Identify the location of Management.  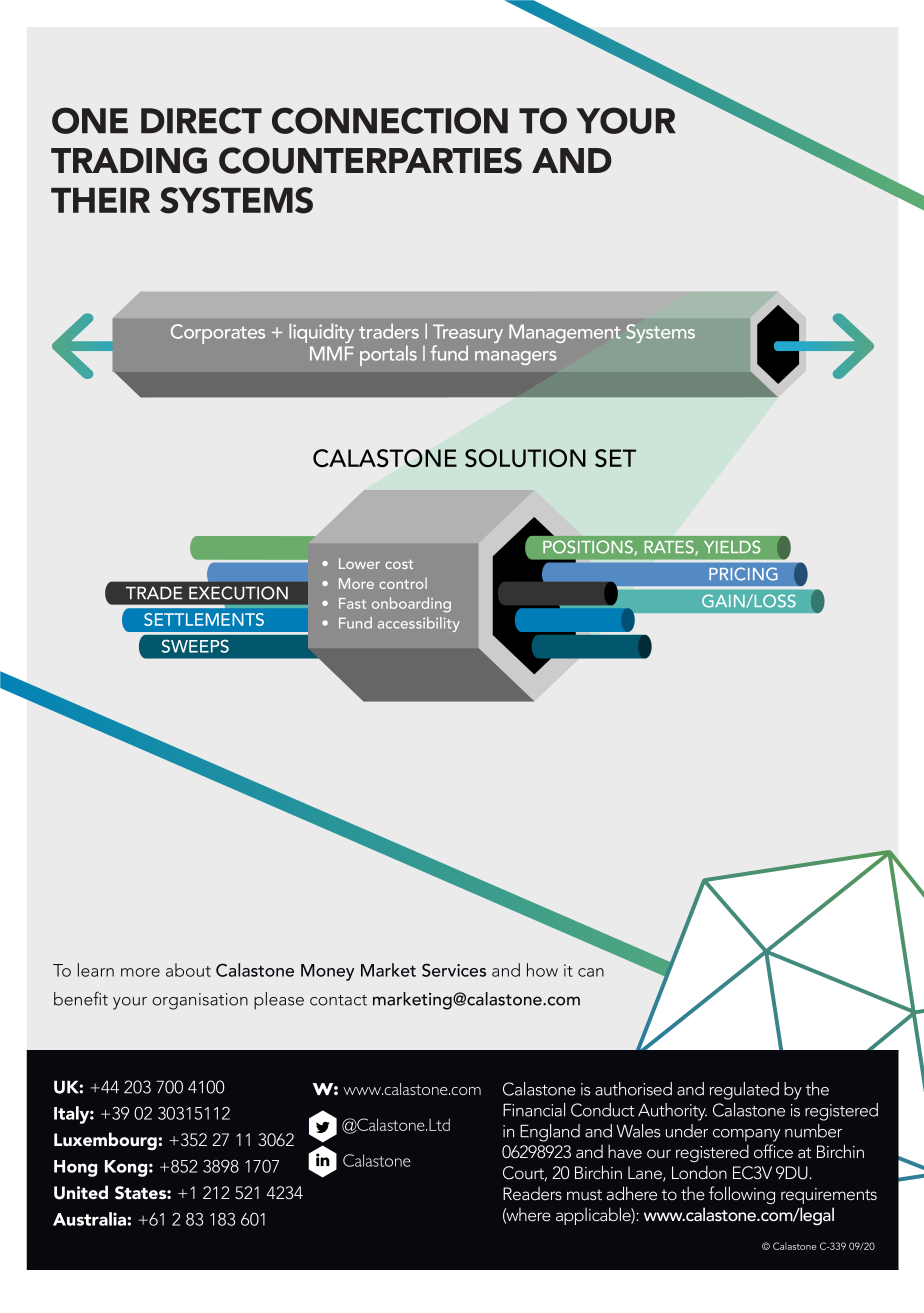
(565, 333).
